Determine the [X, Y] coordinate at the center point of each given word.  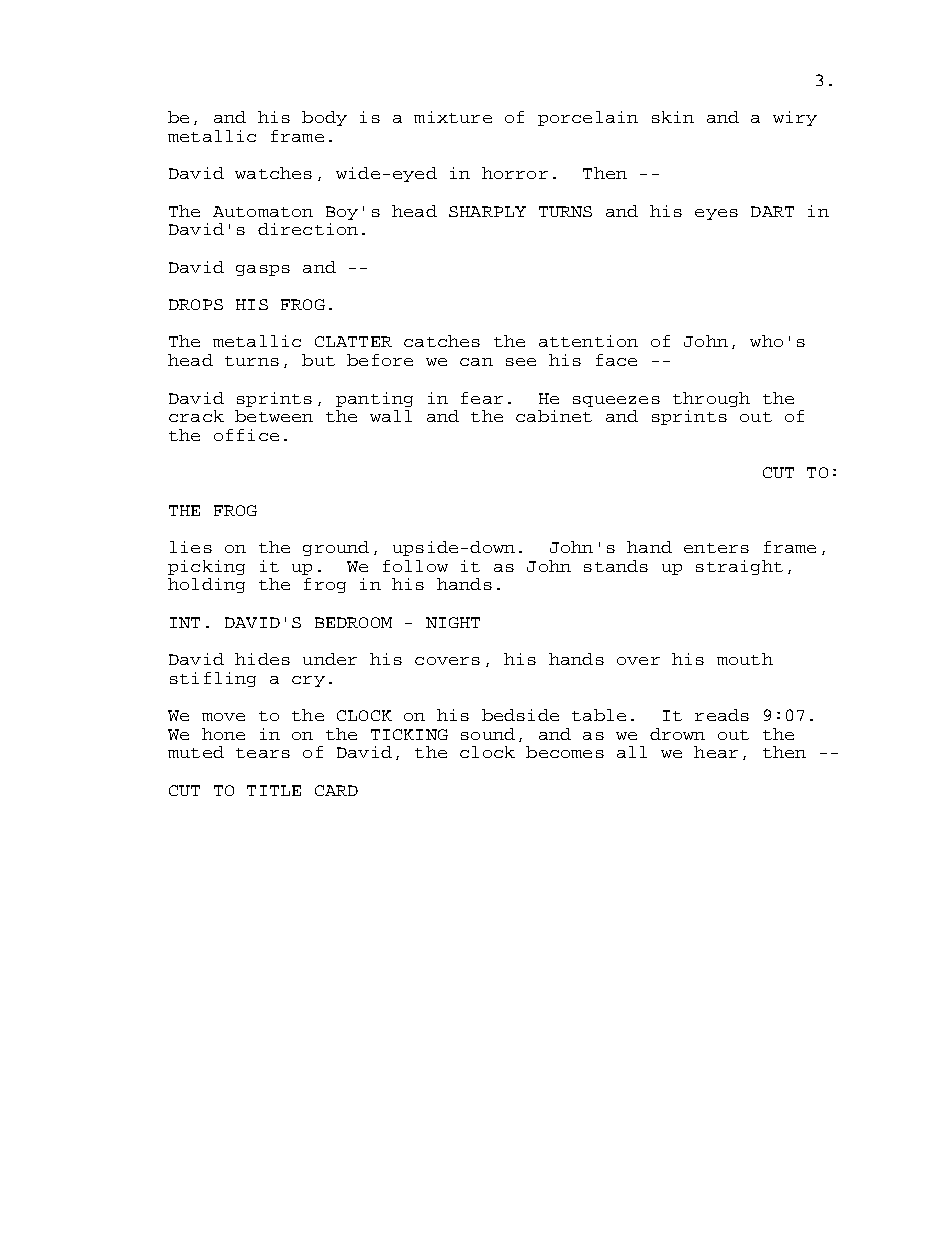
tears [263, 753]
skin [673, 117]
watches [273, 173]
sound [488, 734]
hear [716, 752]
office [246, 435]
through [711, 399]
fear [482, 398]
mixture [453, 117]
